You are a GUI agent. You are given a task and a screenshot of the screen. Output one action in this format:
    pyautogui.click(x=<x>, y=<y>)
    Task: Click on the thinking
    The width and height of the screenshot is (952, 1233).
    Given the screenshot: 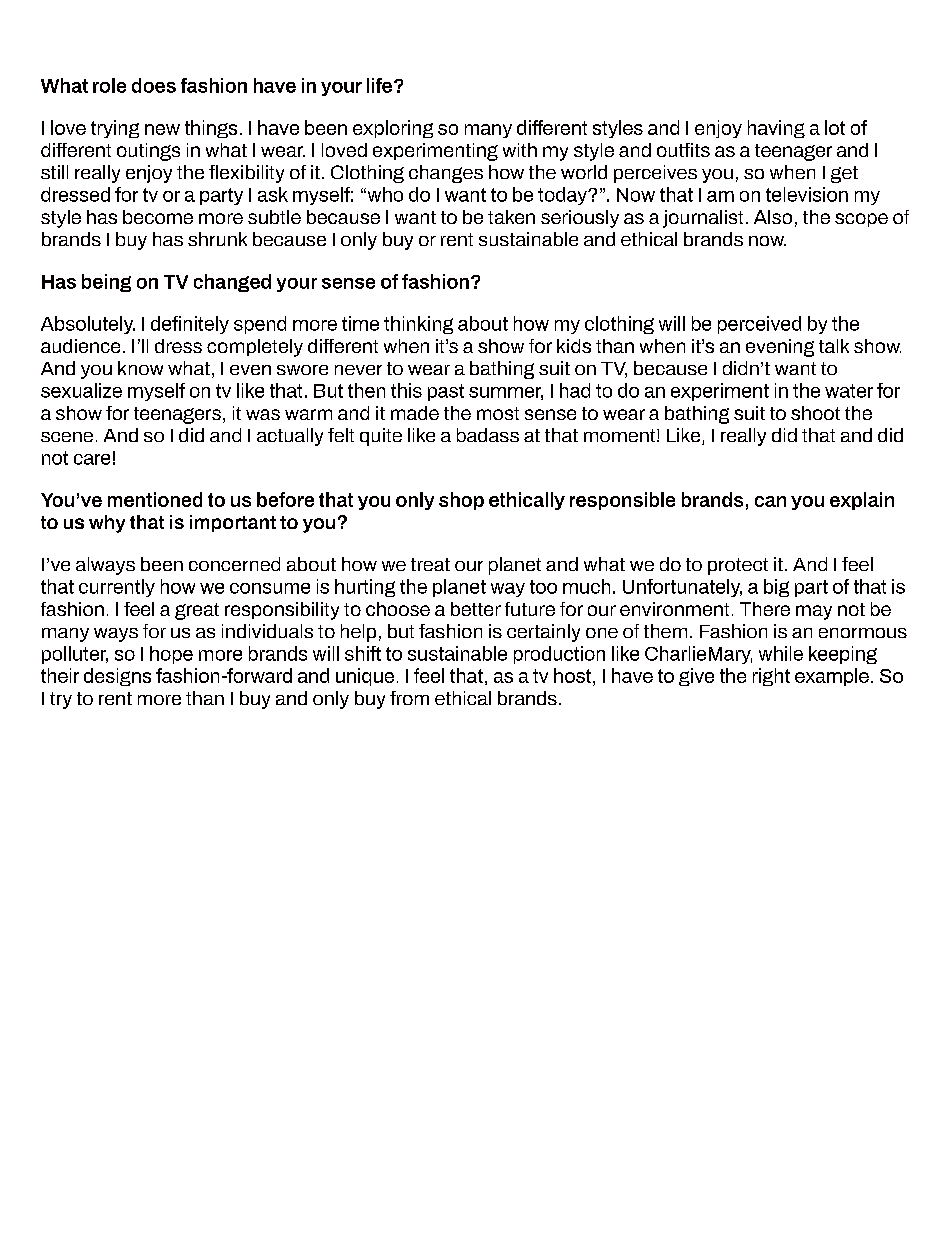 What is the action you would take?
    pyautogui.click(x=418, y=325)
